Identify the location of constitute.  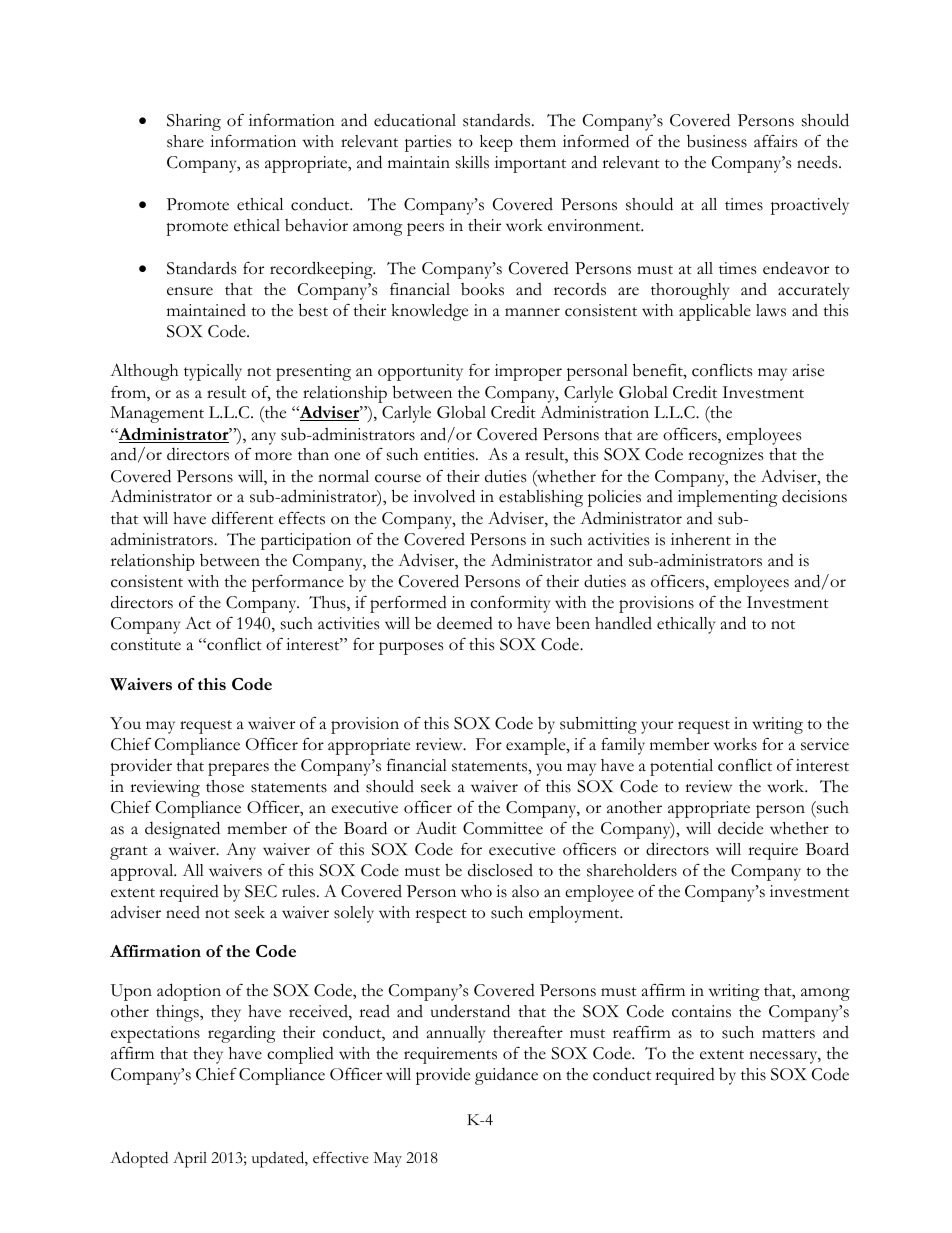
(146, 644).
